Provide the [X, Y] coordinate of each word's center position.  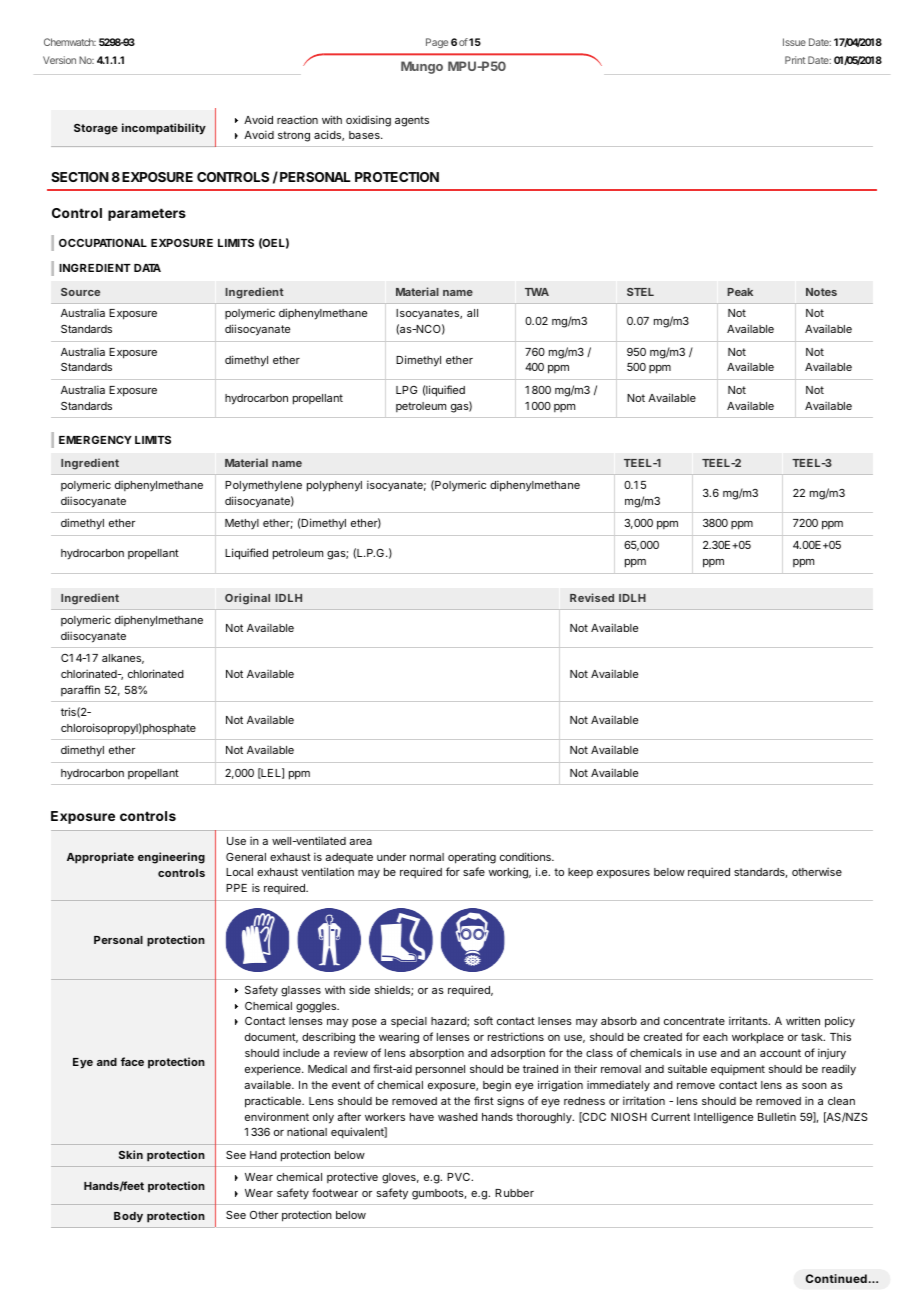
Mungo [422, 67]
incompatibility [164, 129]
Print [795, 60]
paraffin [80, 690]
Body [128, 1217]
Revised [592, 597]
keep [580, 873]
